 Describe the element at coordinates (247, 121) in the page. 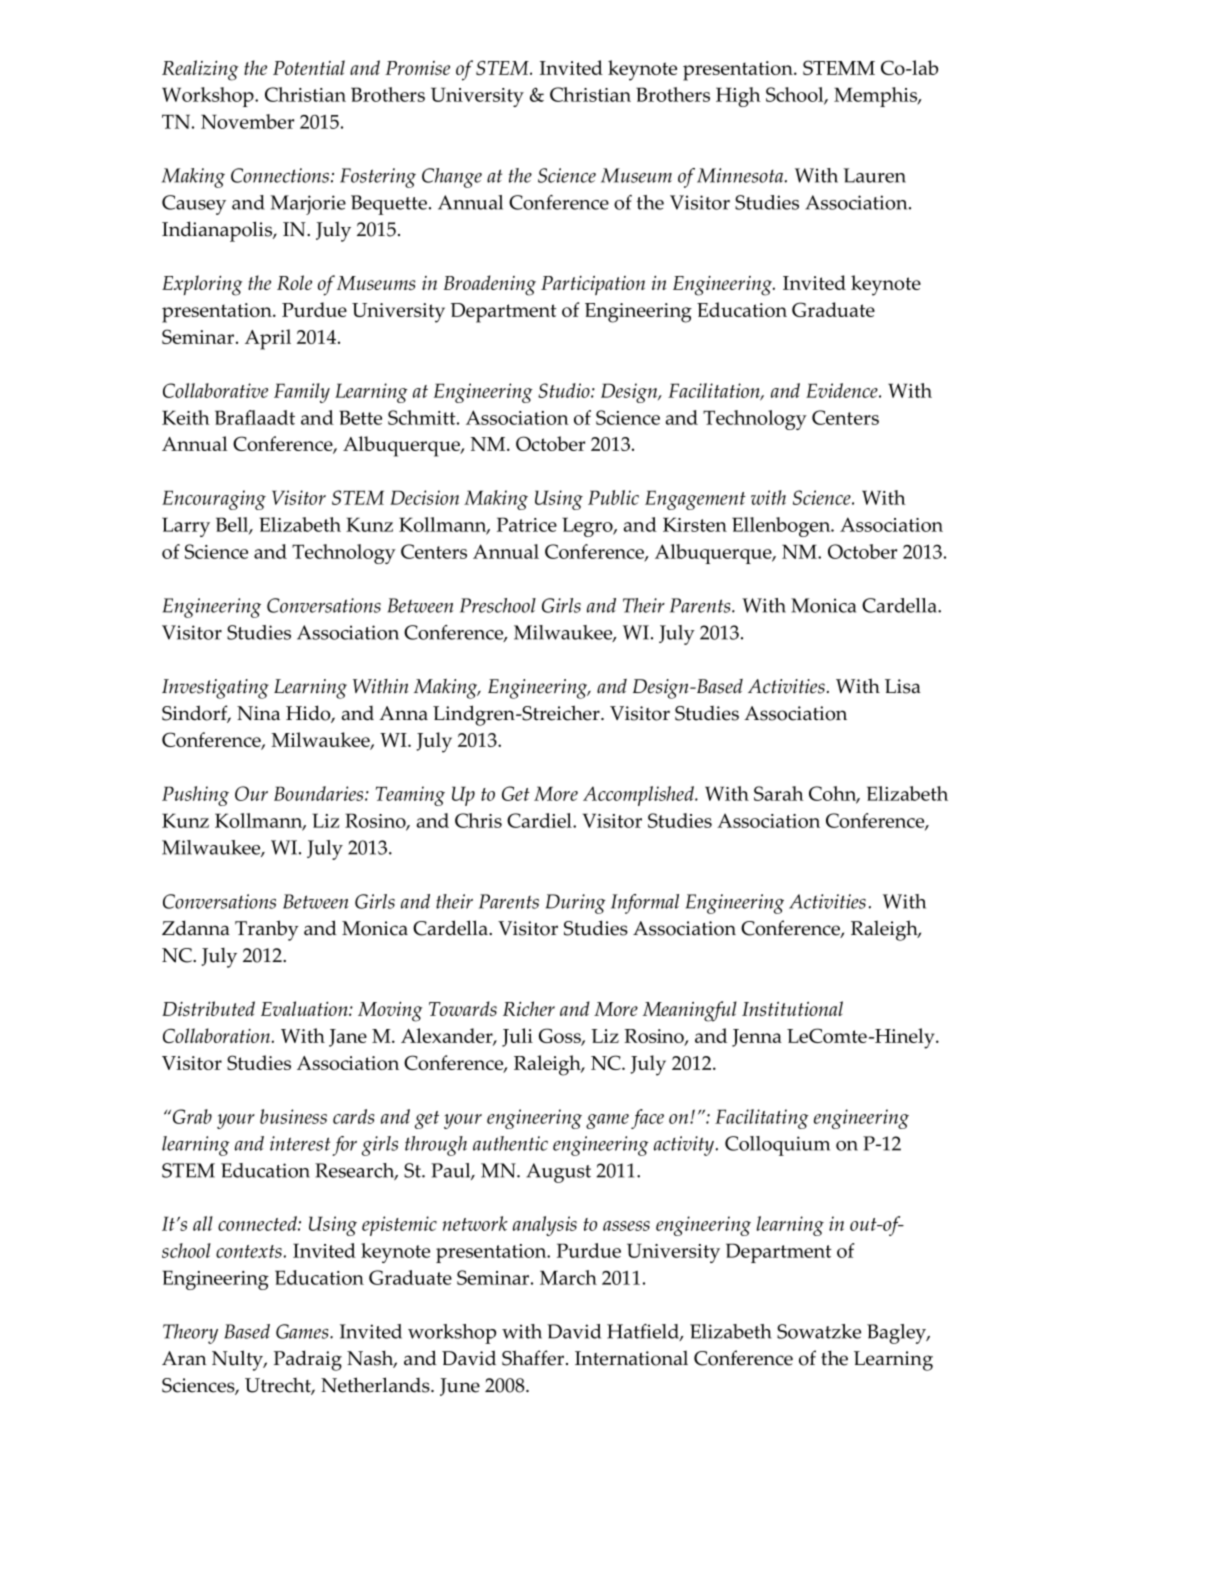

I see `November` at that location.
